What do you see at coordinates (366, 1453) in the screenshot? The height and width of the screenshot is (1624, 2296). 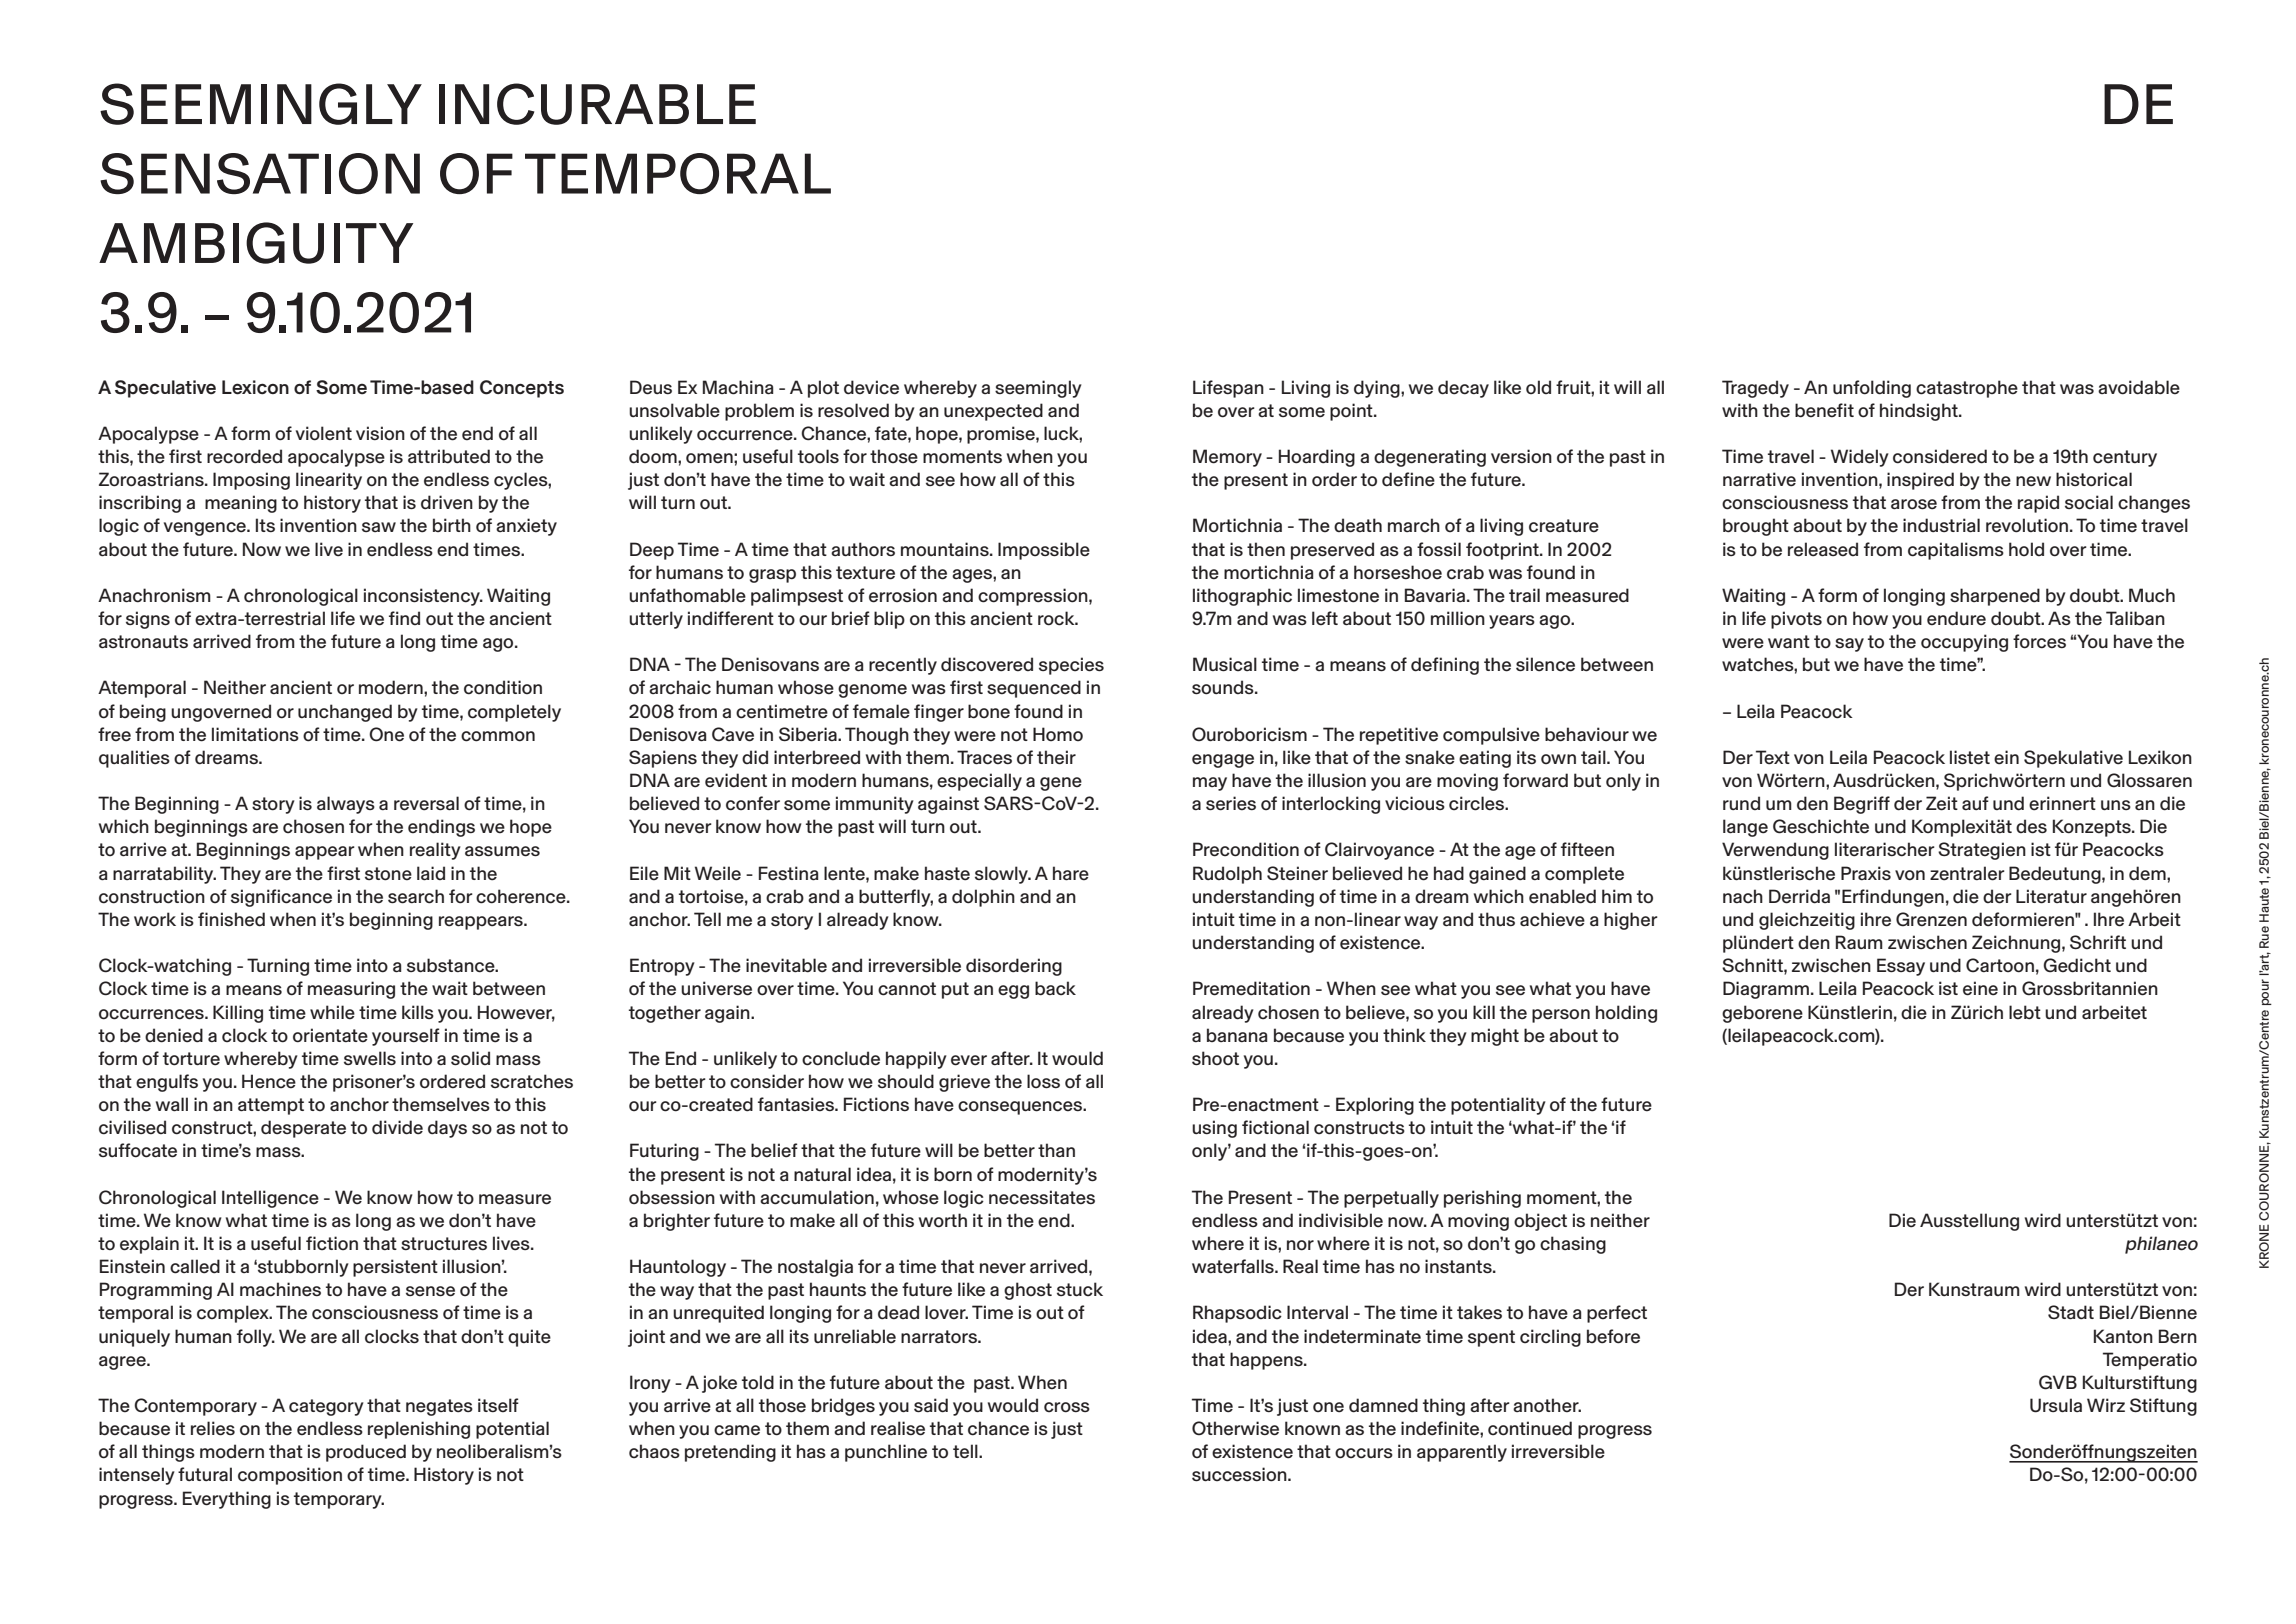 I see `produced` at bounding box center [366, 1453].
